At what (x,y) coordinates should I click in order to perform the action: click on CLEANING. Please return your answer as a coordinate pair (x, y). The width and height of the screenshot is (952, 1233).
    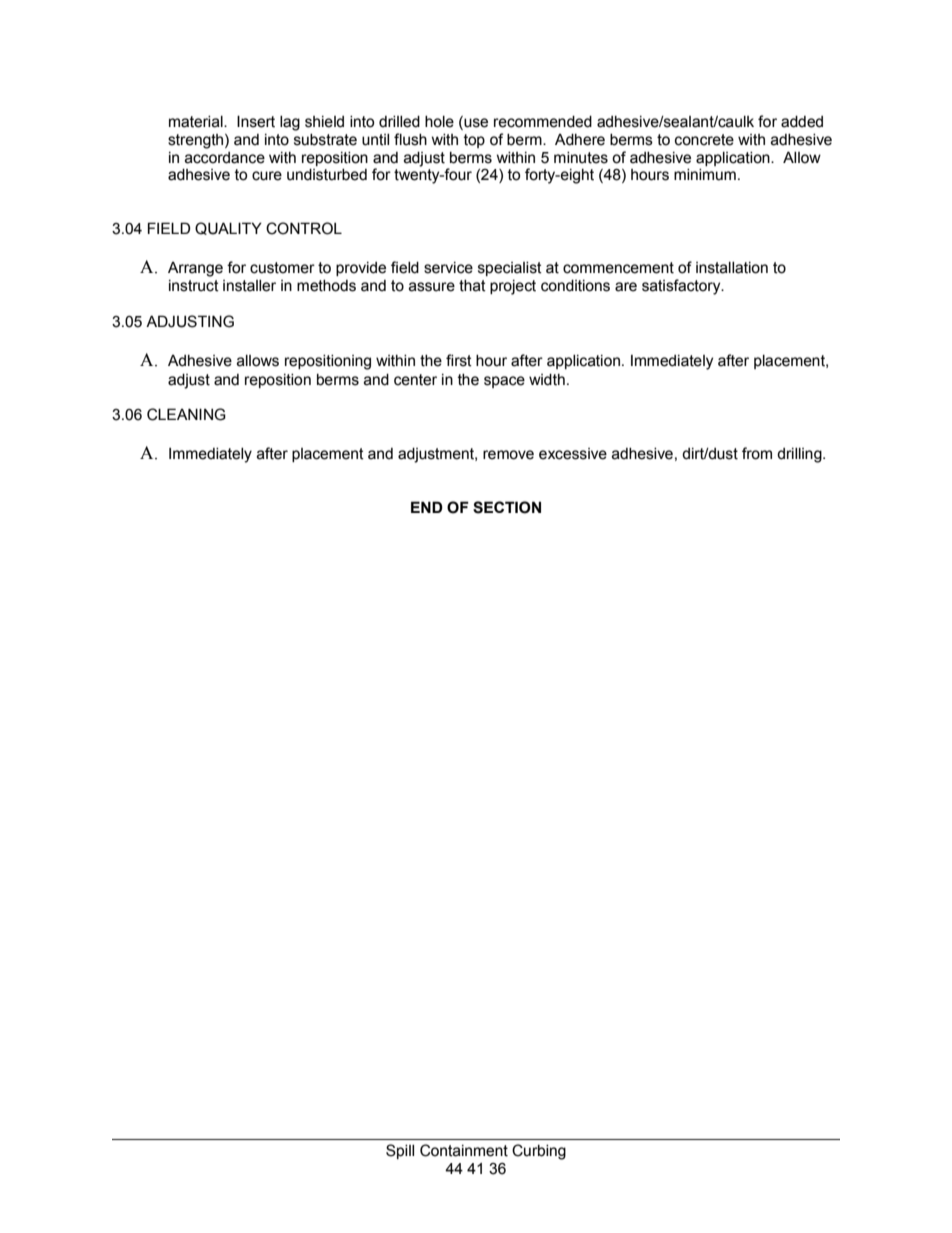
    Looking at the image, I should click on (186, 414).
